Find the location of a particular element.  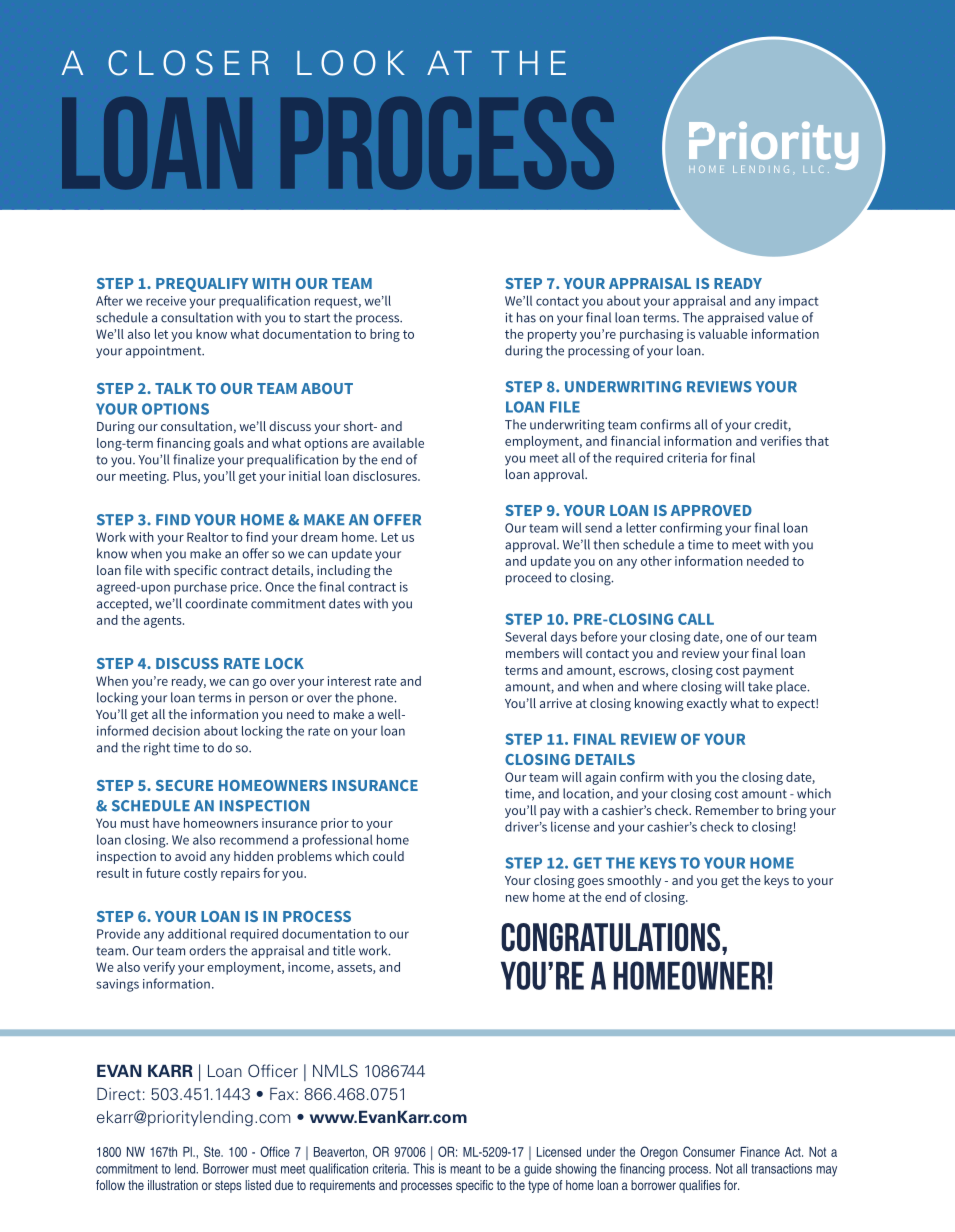

CALL is located at coordinates (696, 619).
